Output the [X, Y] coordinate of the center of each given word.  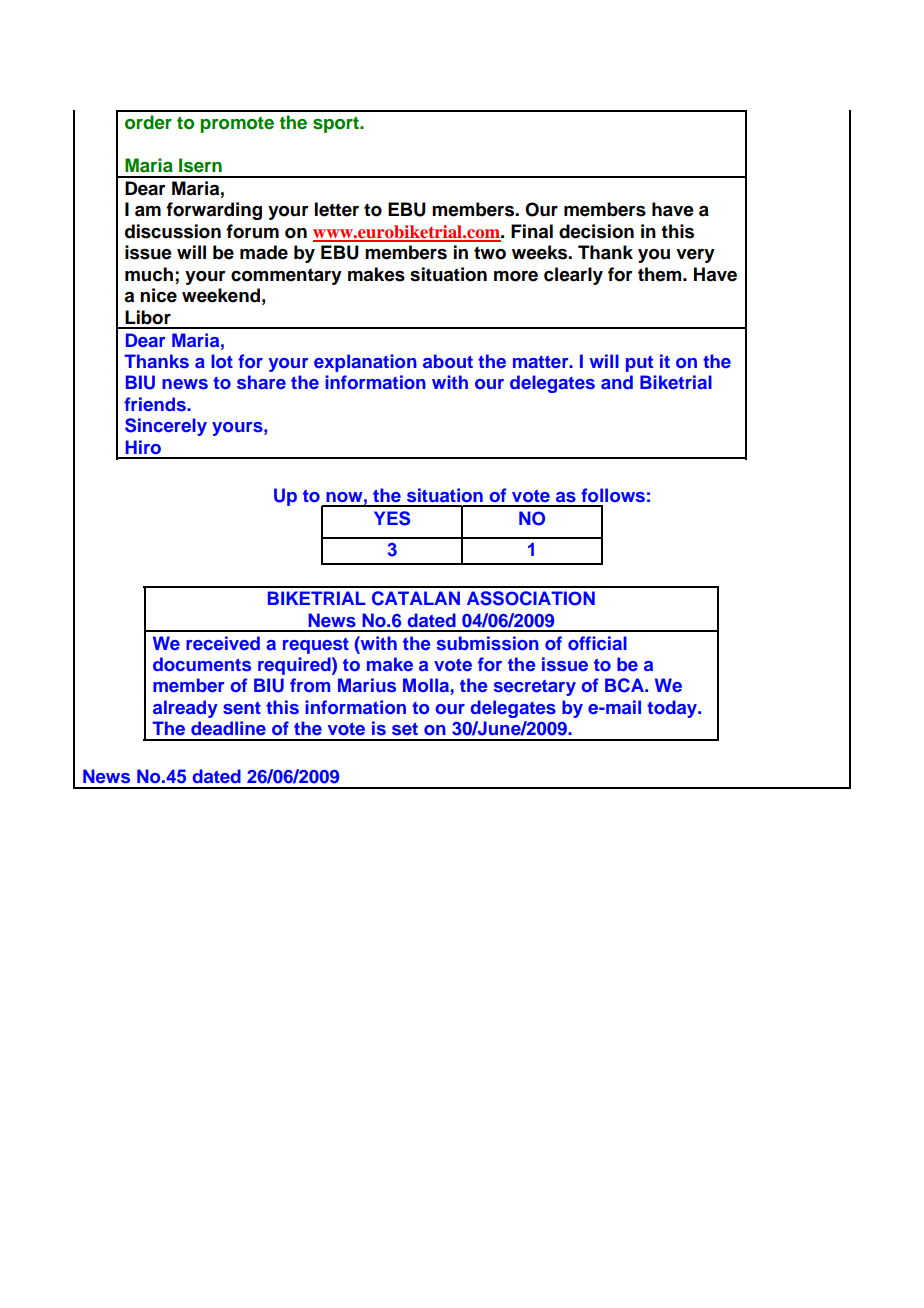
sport [337, 124]
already [185, 709]
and [617, 382]
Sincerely [166, 427]
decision [596, 231]
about [448, 361]
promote [237, 125]
